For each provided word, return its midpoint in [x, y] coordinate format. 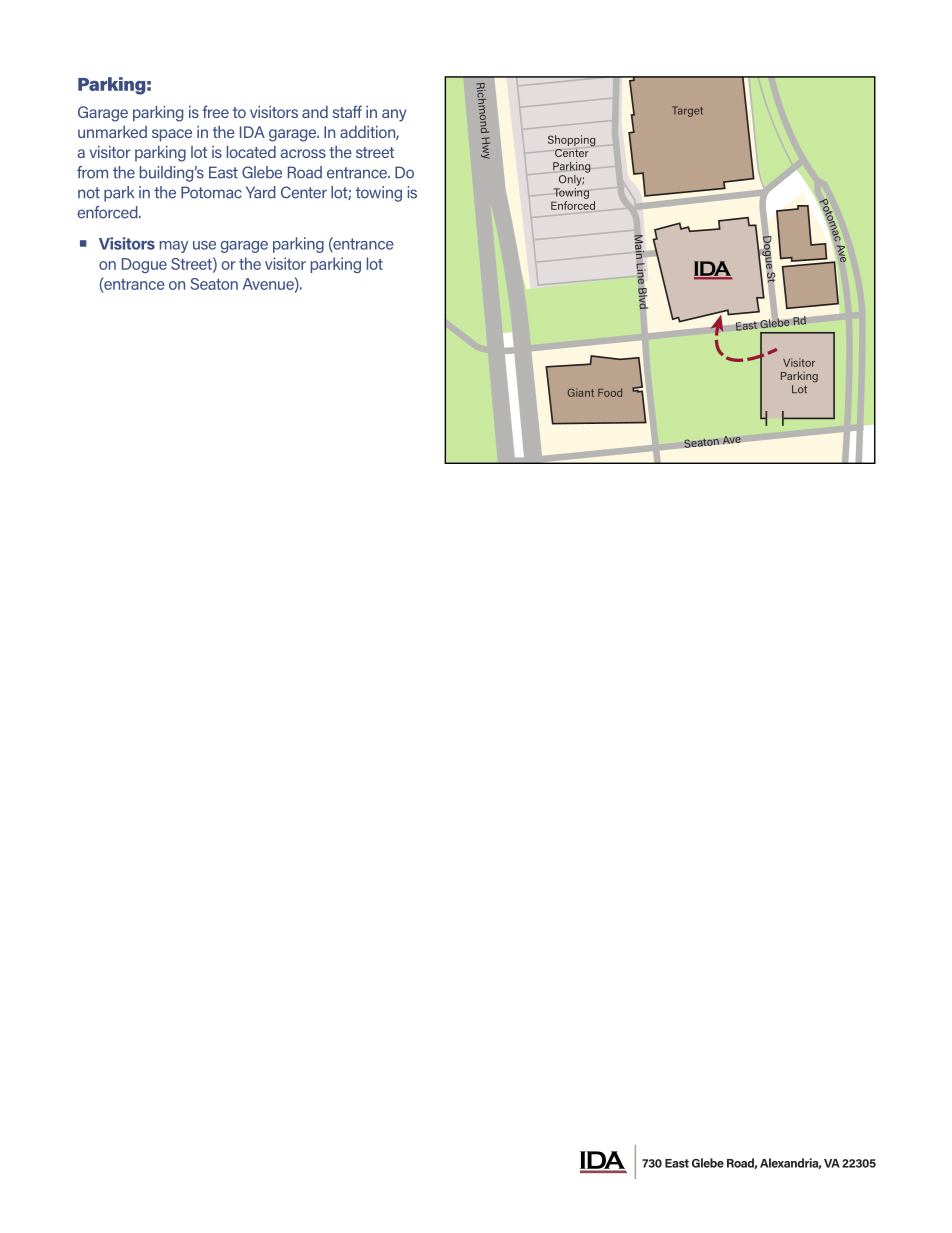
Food [610, 392]
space [172, 135]
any [394, 115]
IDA [252, 132]
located [251, 152]
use [204, 245]
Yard [261, 192]
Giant [581, 392]
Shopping [571, 141]
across [303, 153]
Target [687, 111]
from [92, 172]
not [89, 193]
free [216, 111]
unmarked [112, 132]
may [174, 247]
